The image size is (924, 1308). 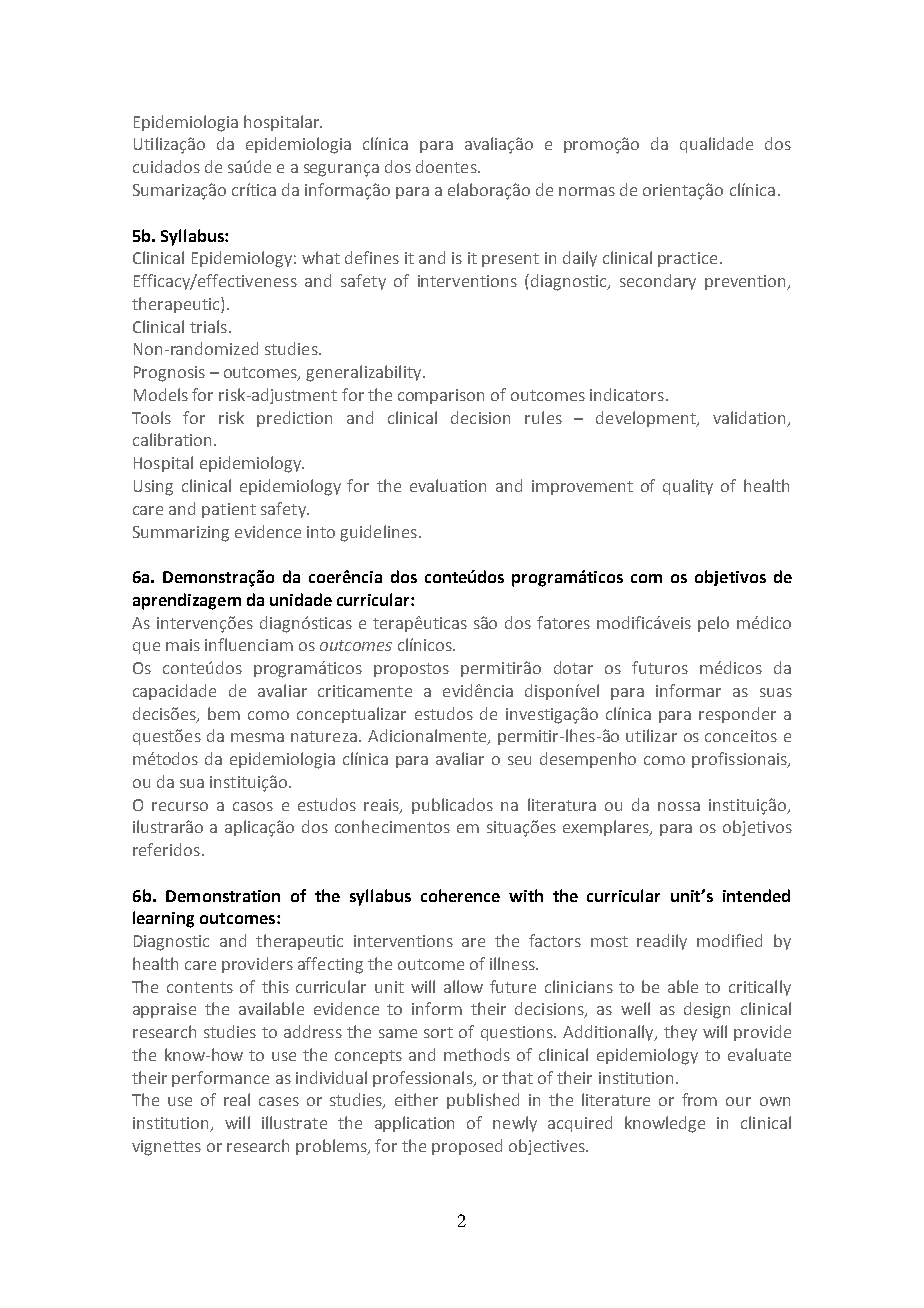 What do you see at coordinates (321, 257) in the screenshot?
I see `what` at bounding box center [321, 257].
